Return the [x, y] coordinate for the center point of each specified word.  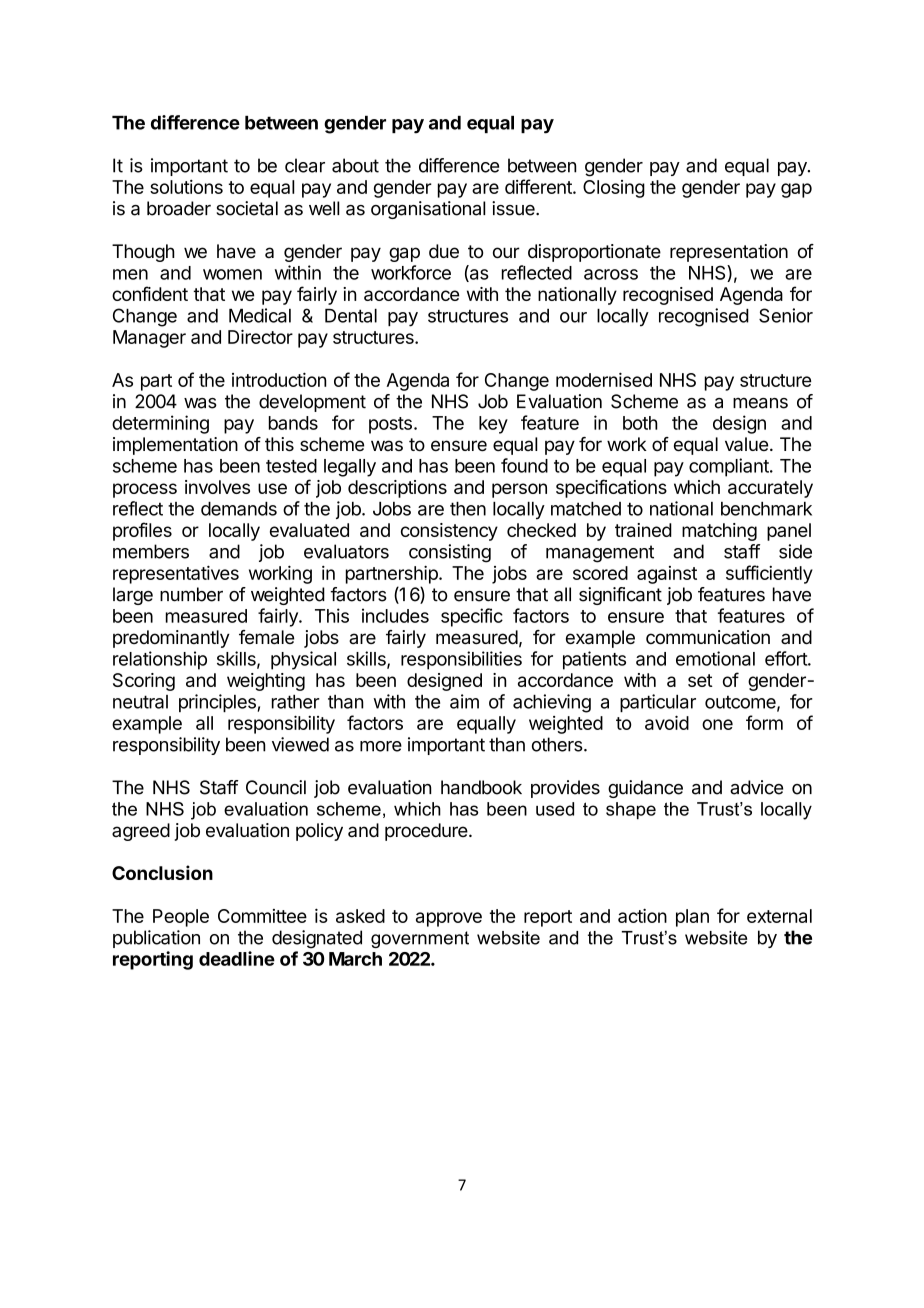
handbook [481, 787]
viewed [300, 744]
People [181, 918]
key [493, 425]
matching [719, 532]
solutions [186, 187]
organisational [428, 210]
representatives [176, 574]
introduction [279, 379]
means [760, 403]
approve [449, 919]
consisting [450, 553]
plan [692, 918]
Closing [614, 189]
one [717, 724]
